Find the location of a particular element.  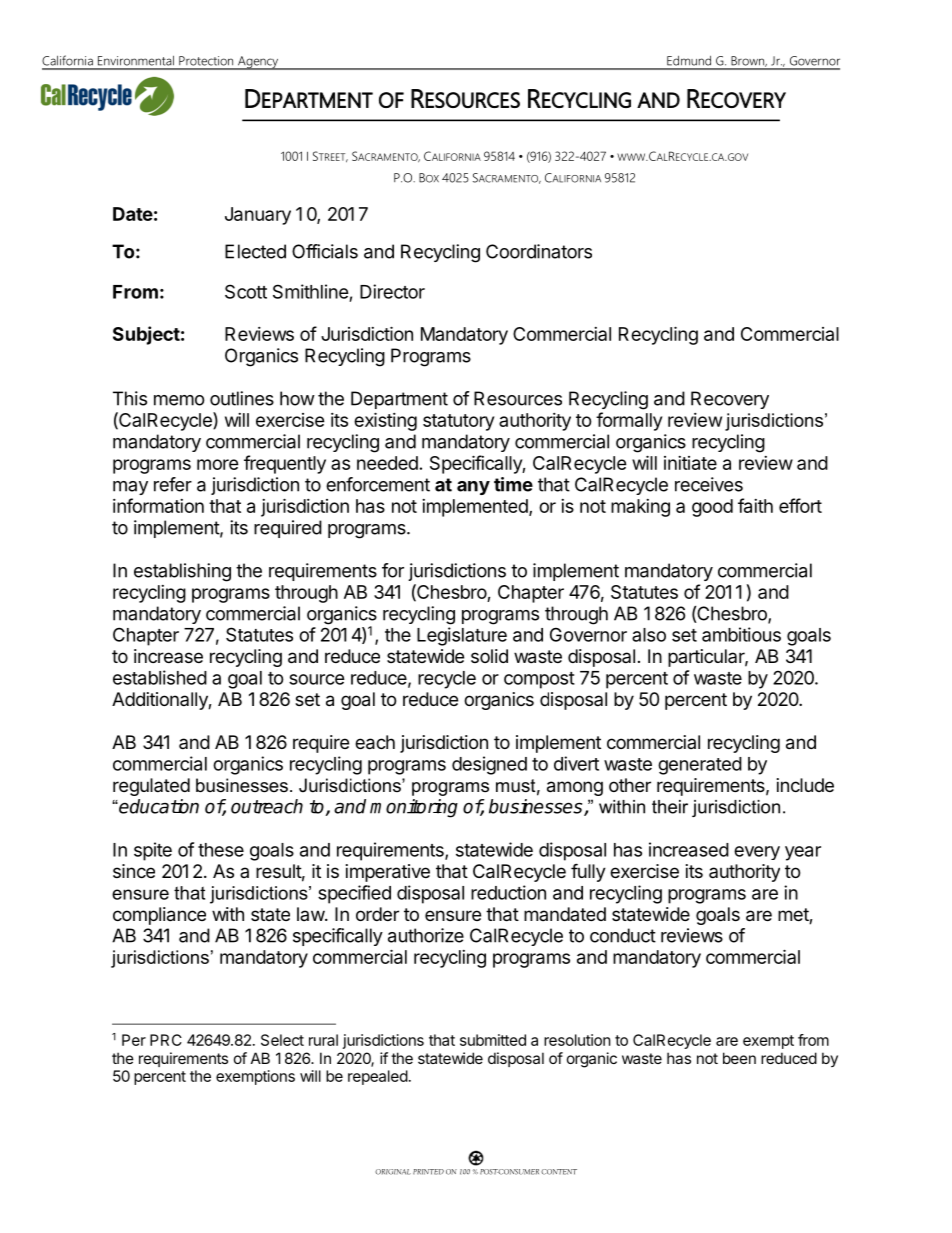

formally is located at coordinates (629, 421).
